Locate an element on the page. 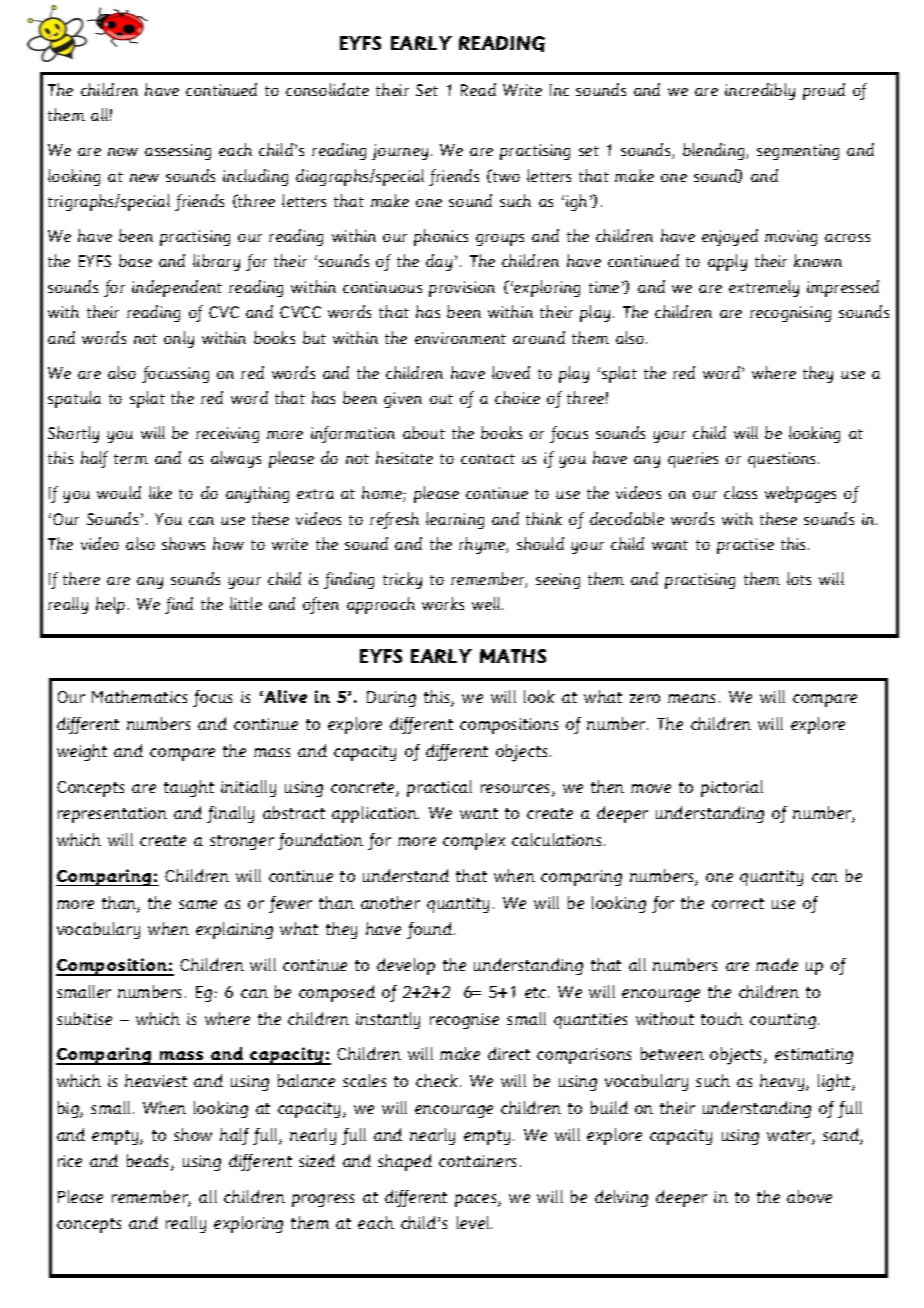 This document has width=924, height=1308. like is located at coordinates (160, 492).
